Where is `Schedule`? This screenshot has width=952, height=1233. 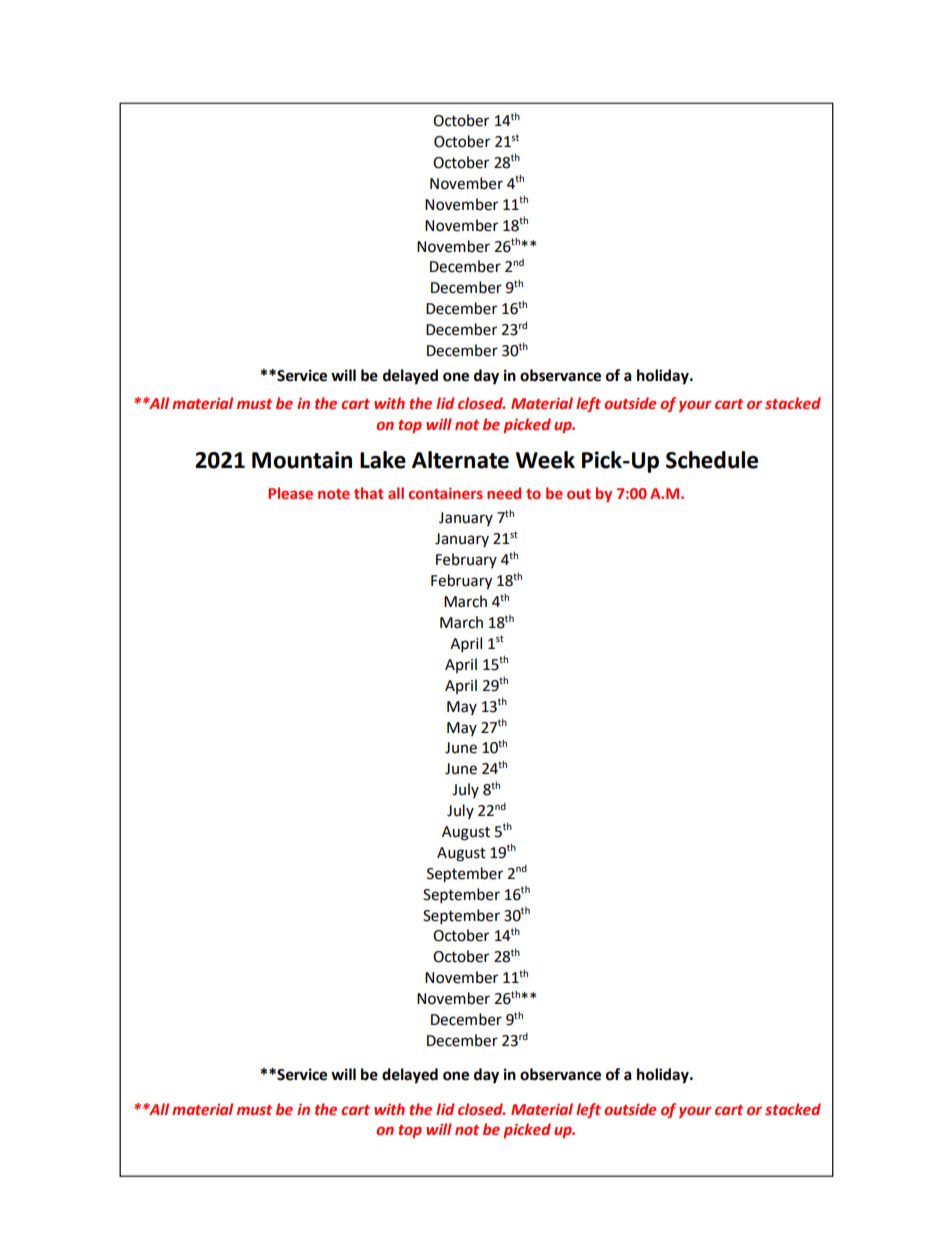 Schedule is located at coordinates (712, 460).
